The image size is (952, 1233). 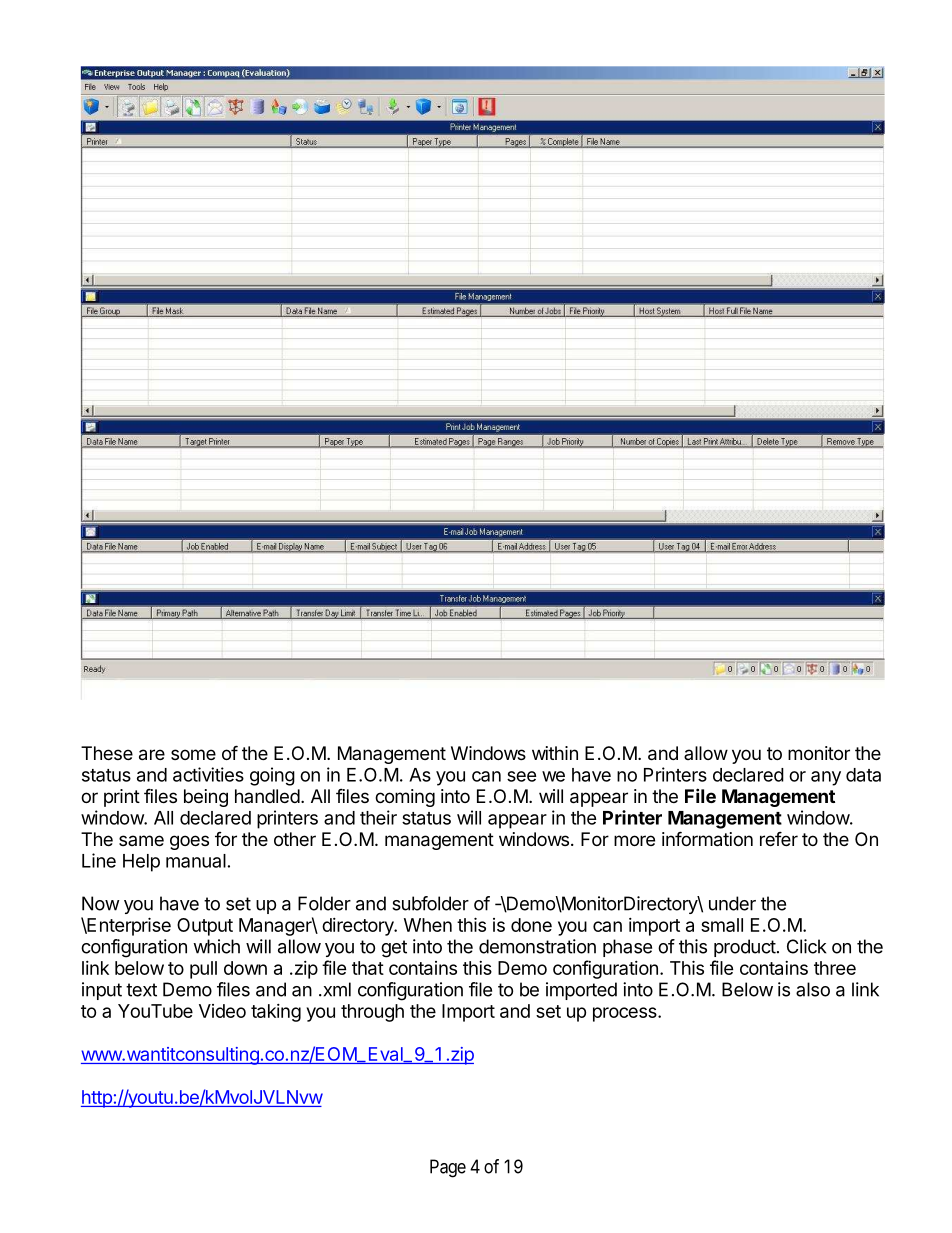 What do you see at coordinates (394, 949) in the screenshot?
I see `get` at bounding box center [394, 949].
